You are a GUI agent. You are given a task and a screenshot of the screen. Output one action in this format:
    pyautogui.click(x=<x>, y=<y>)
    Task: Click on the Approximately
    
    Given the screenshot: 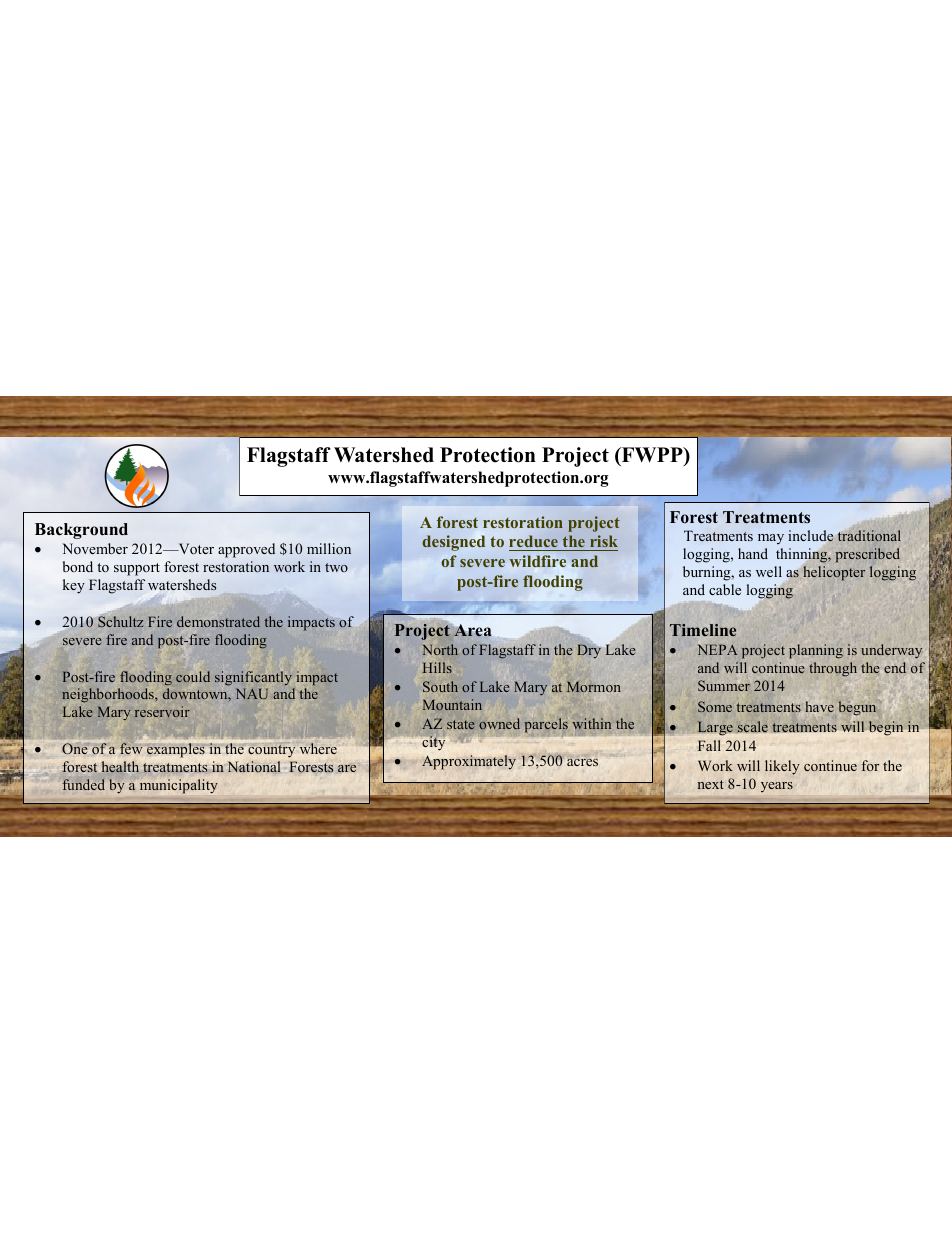 What is the action you would take?
    pyautogui.click(x=469, y=762)
